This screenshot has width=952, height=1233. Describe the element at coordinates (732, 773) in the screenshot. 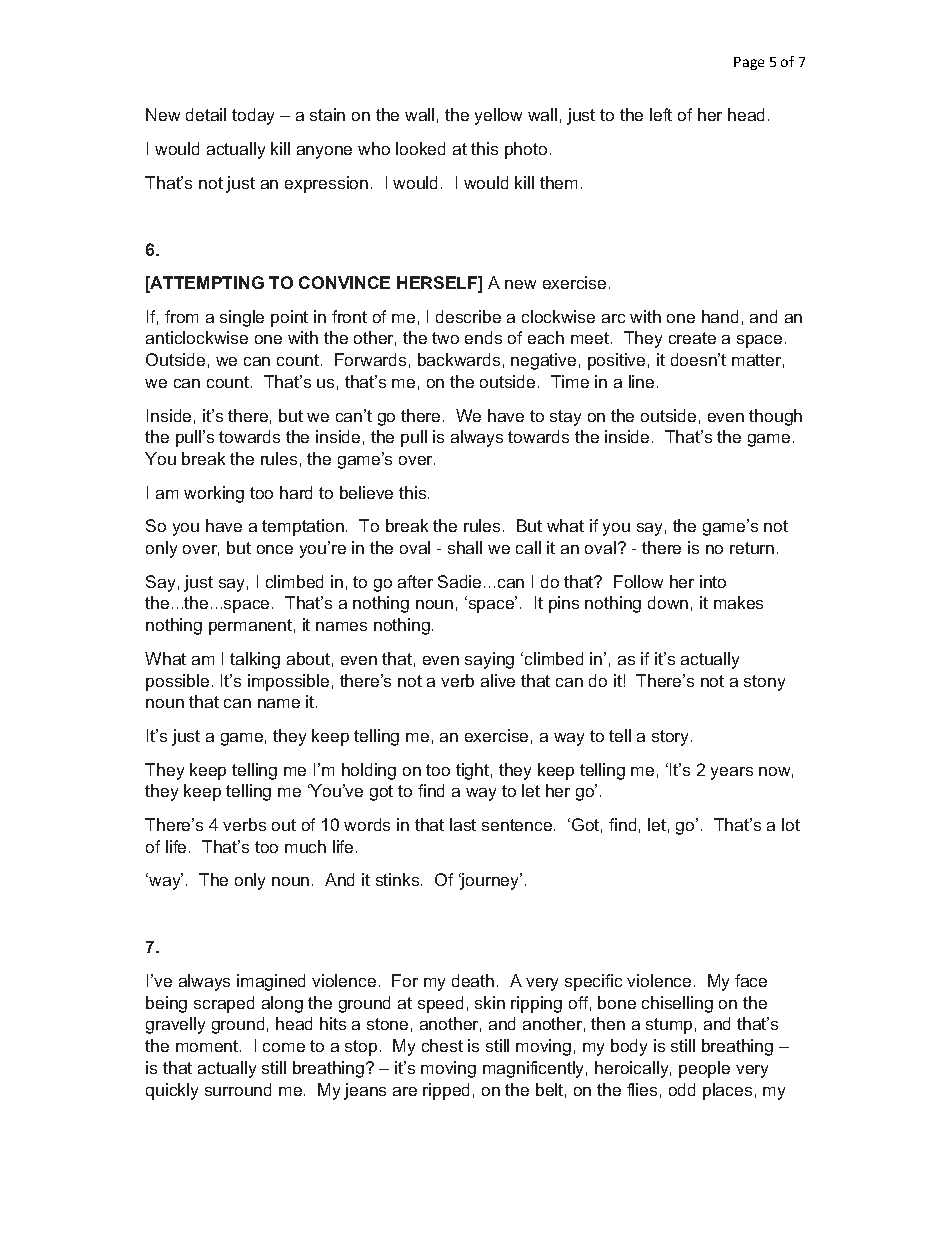

I see `years` at that location.
